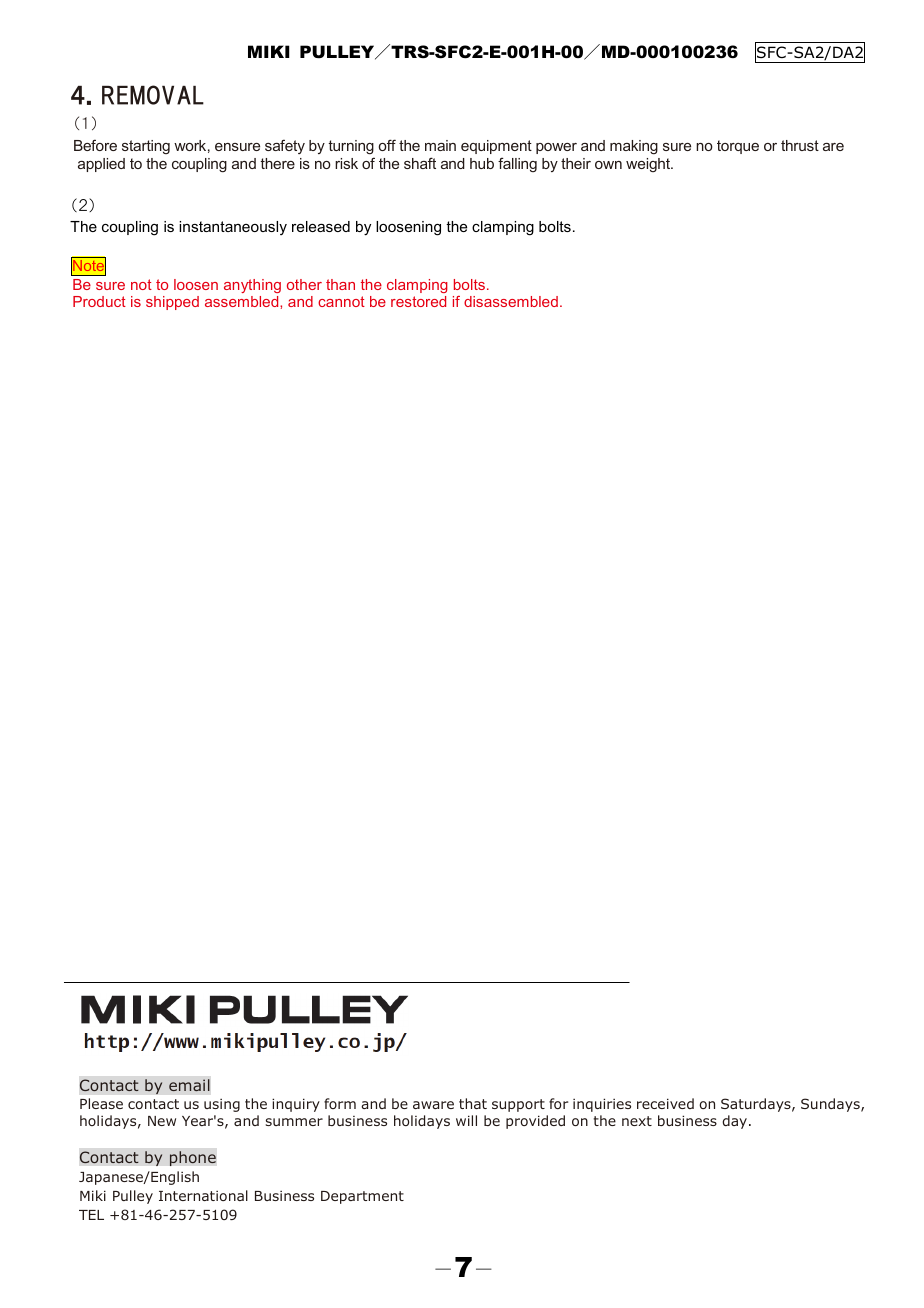  Describe the element at coordinates (146, 147) in the image. I see `starting` at that location.
